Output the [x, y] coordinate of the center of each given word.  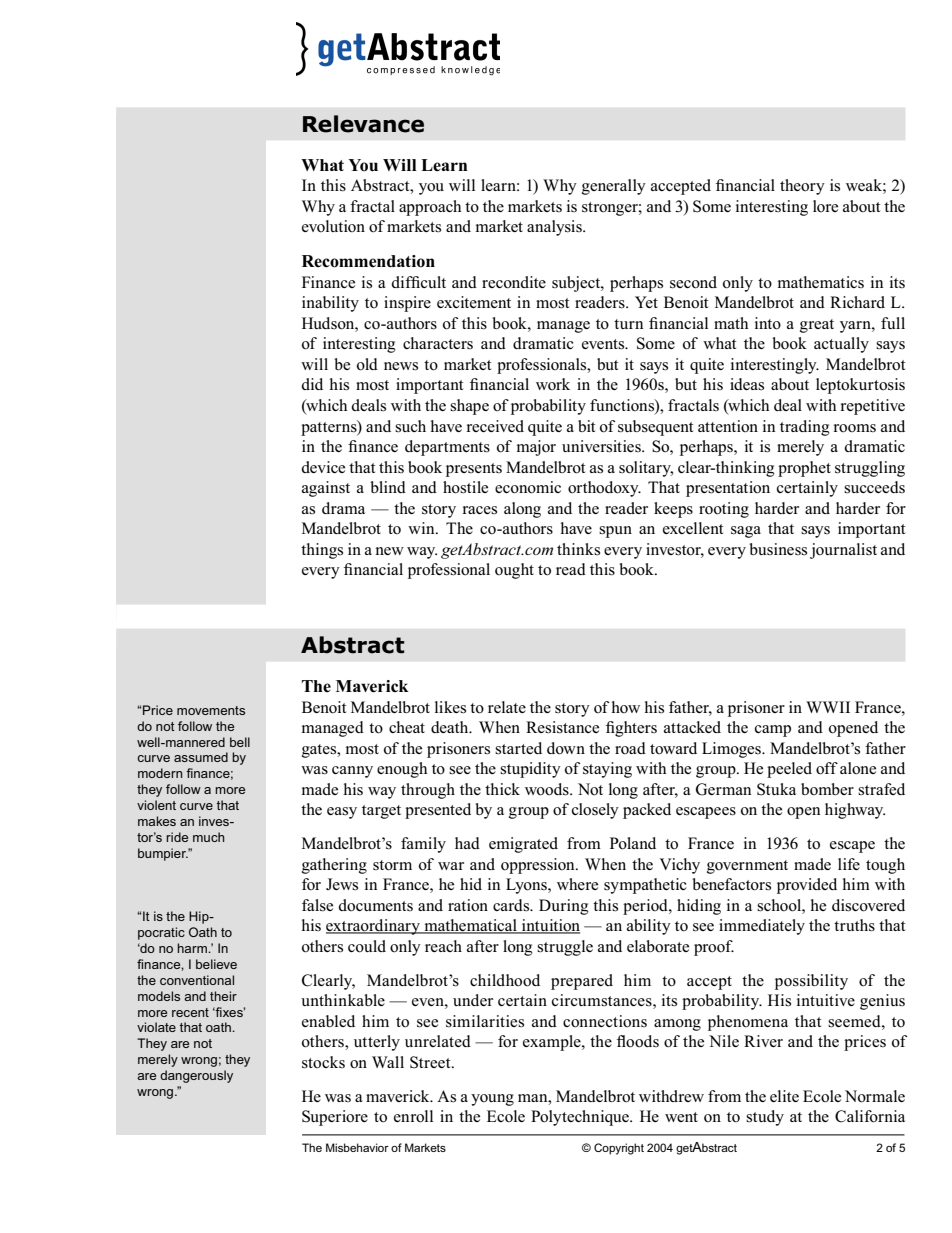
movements [211, 710]
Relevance [363, 124]
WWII [828, 707]
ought [514, 571]
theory [802, 187]
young [492, 1100]
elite [784, 1096]
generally [614, 187]
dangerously [196, 1076]
